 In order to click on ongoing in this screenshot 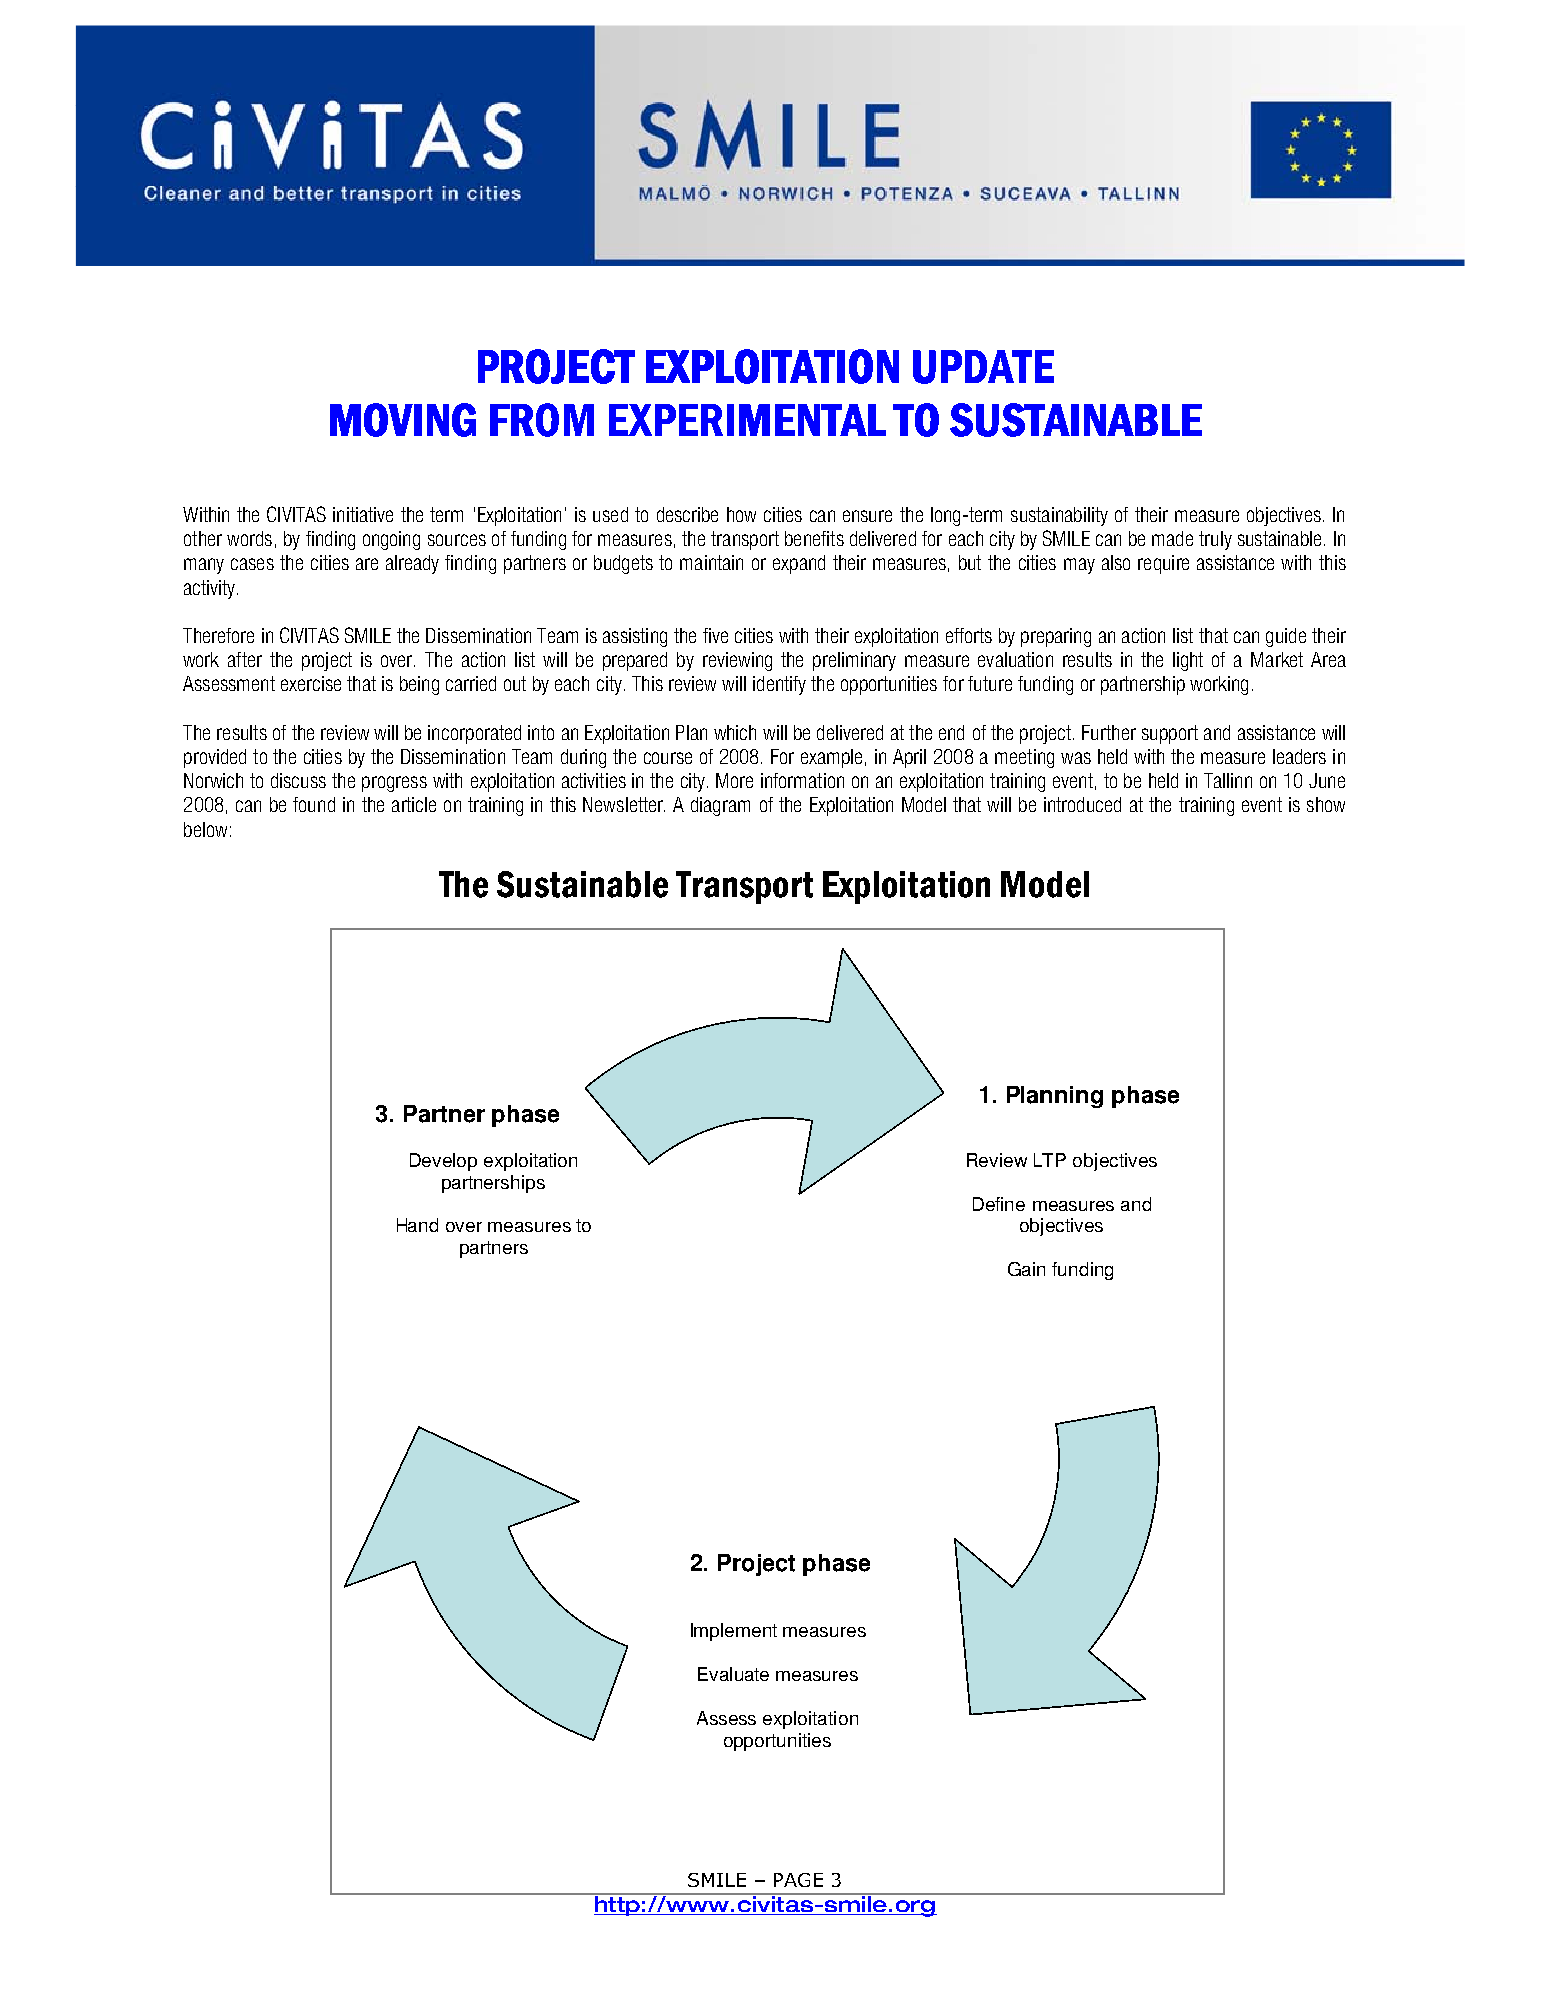, I will do `click(391, 540)`.
